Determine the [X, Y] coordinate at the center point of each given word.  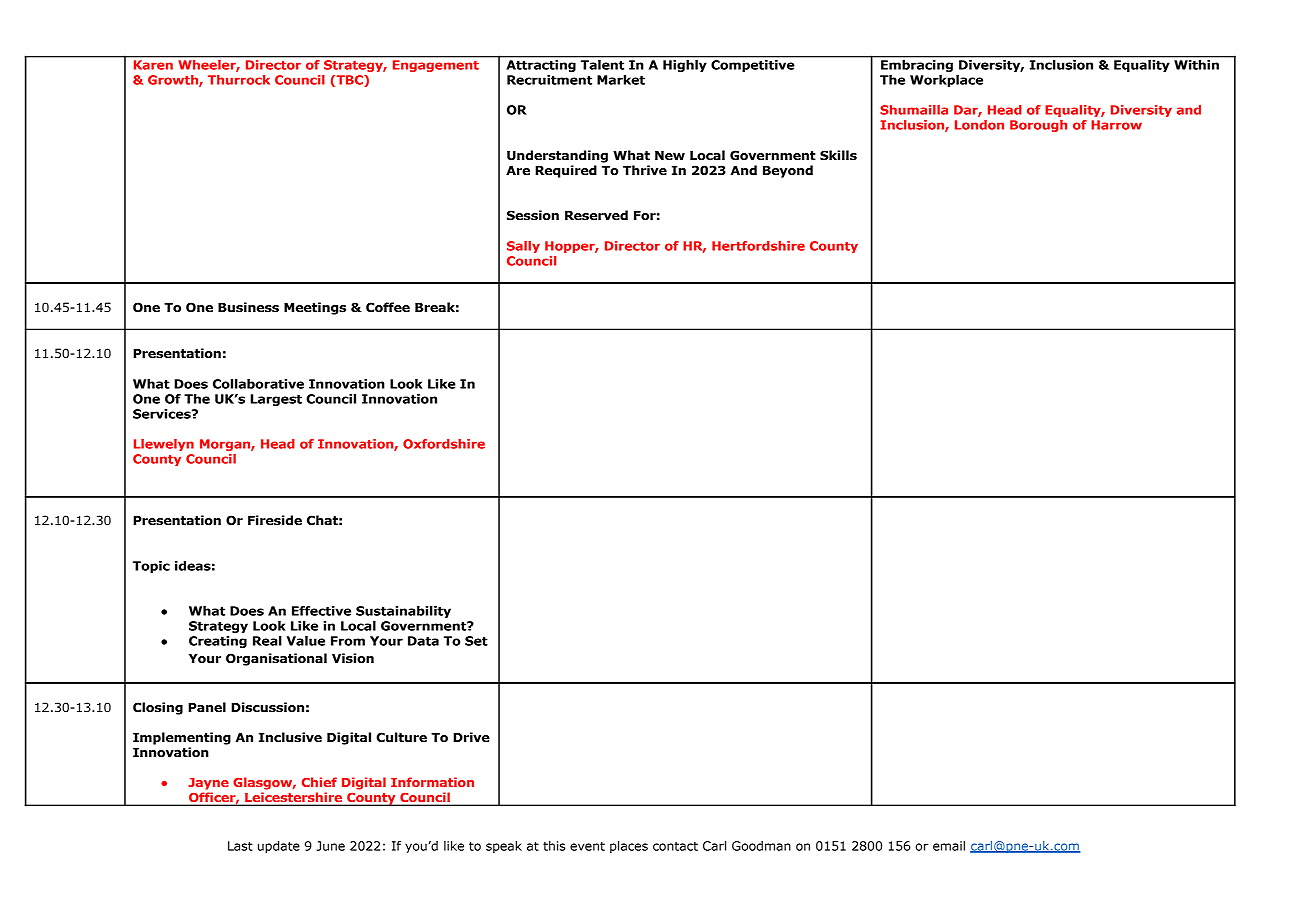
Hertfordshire [758, 246]
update [279, 847]
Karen [153, 65]
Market [621, 80]
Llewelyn [164, 445]
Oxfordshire [444, 444]
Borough [1038, 126]
